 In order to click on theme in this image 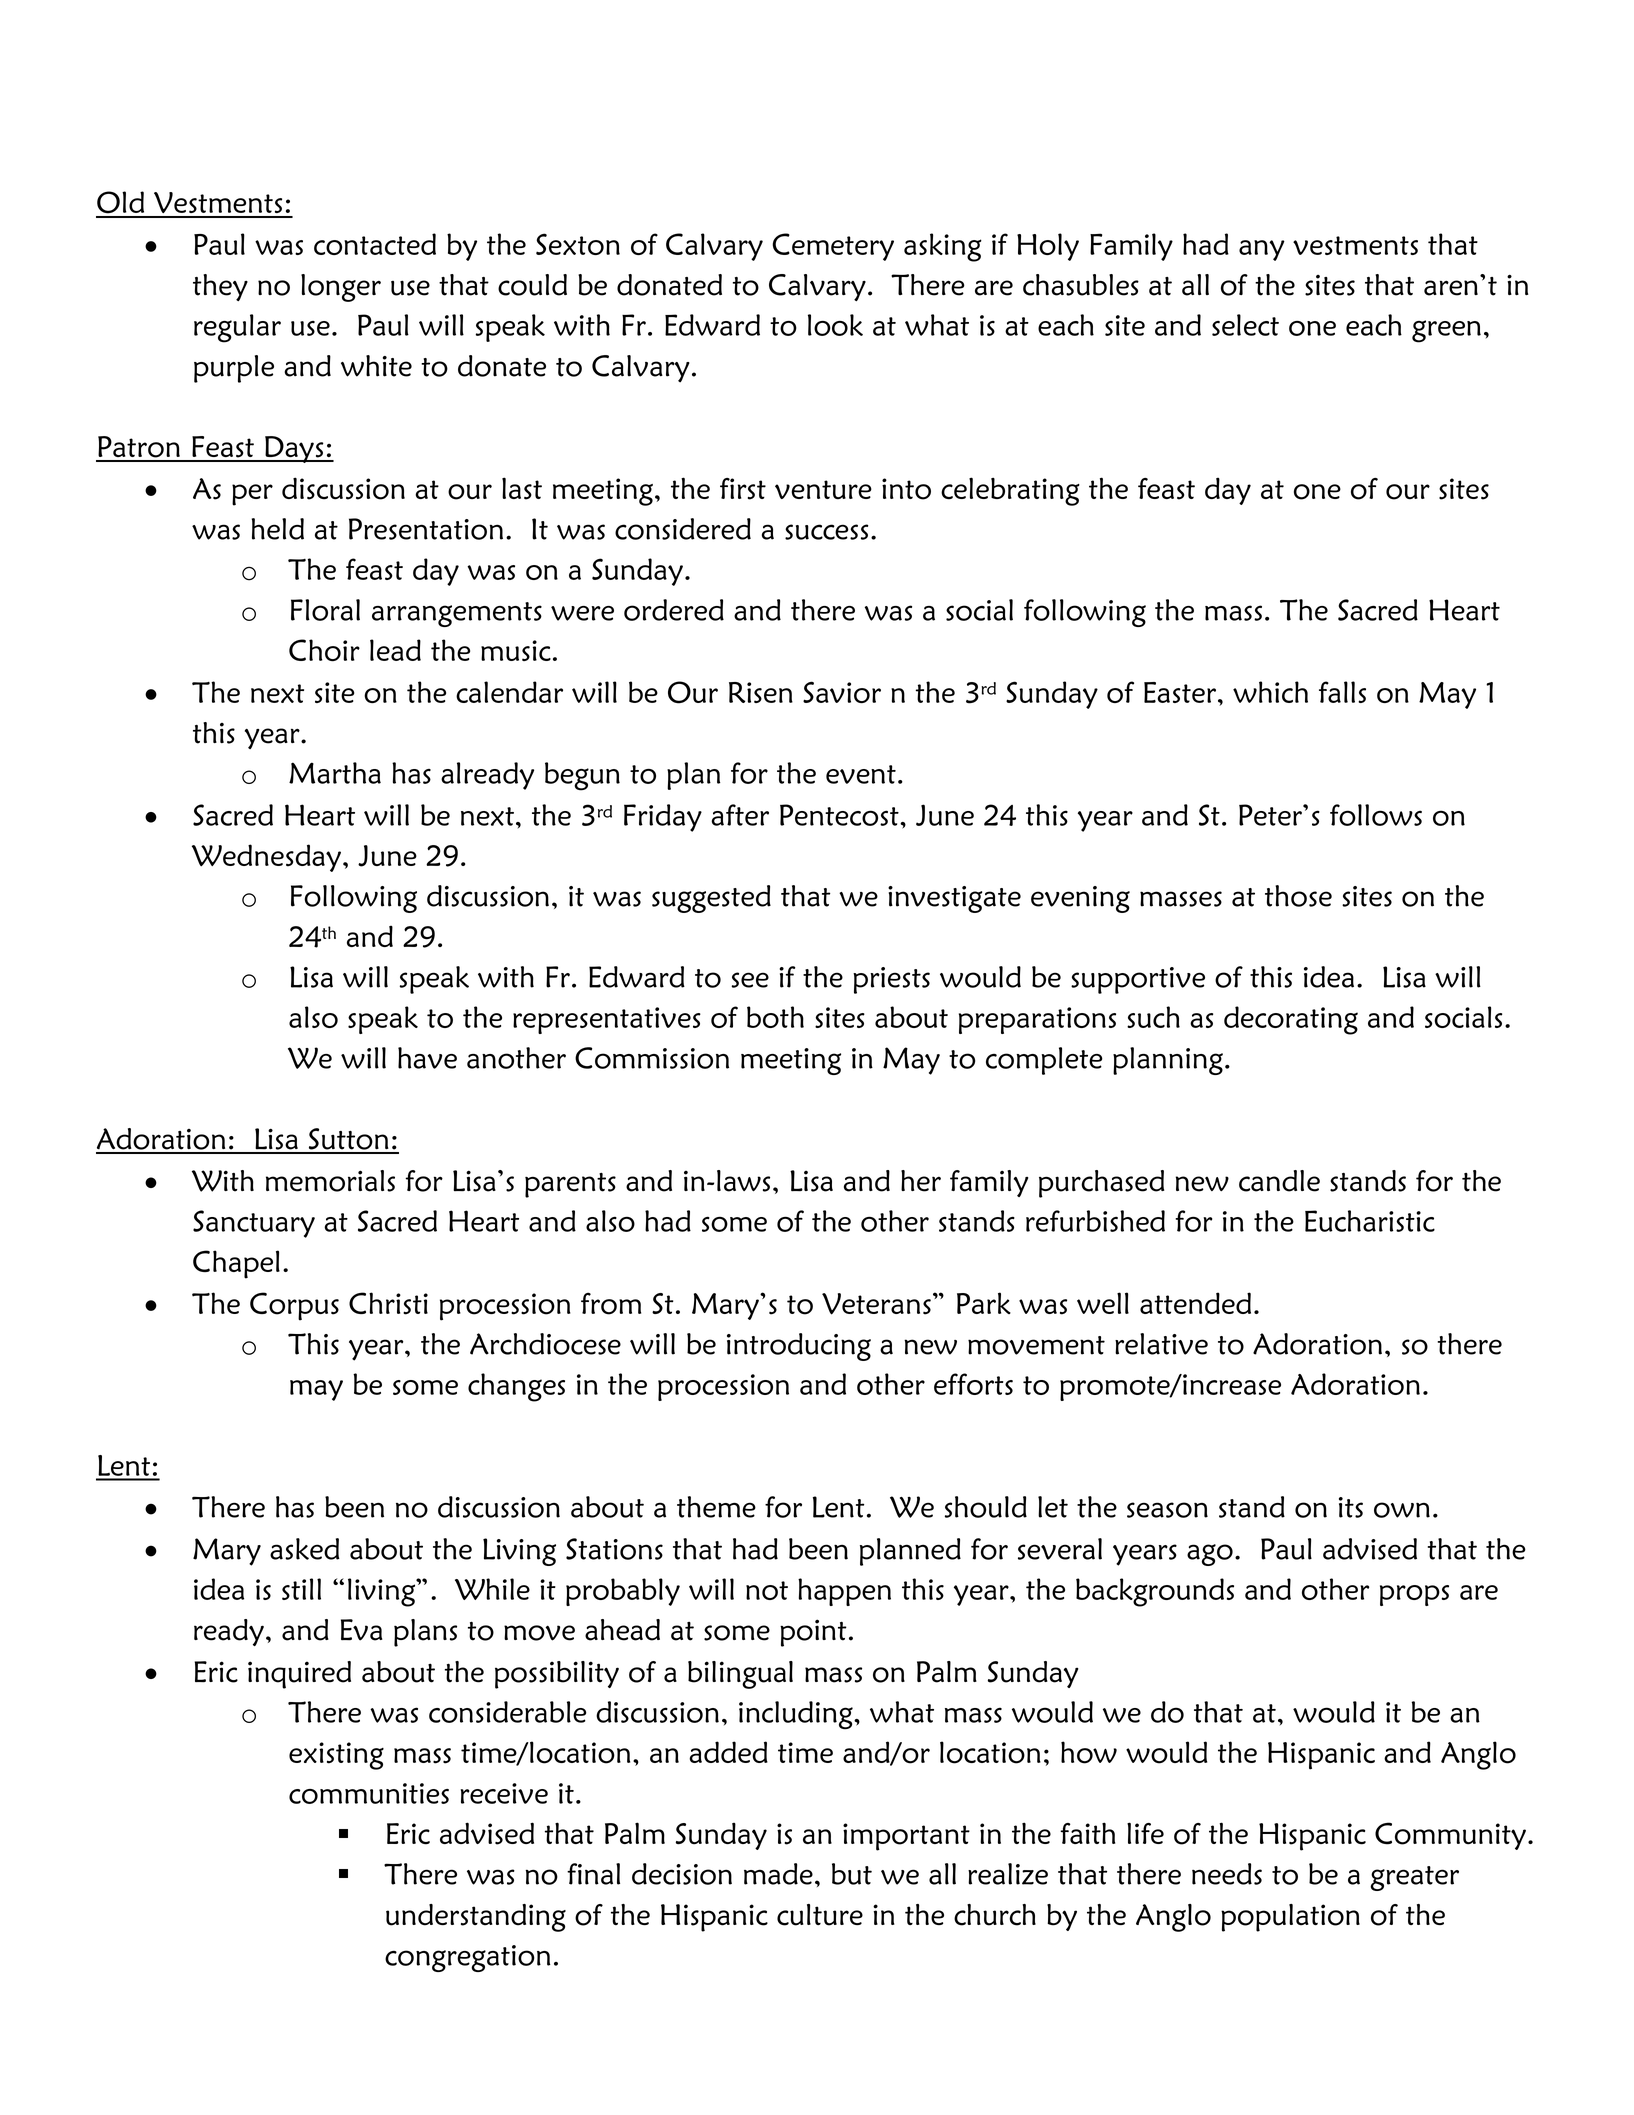, I will do `click(716, 1507)`.
